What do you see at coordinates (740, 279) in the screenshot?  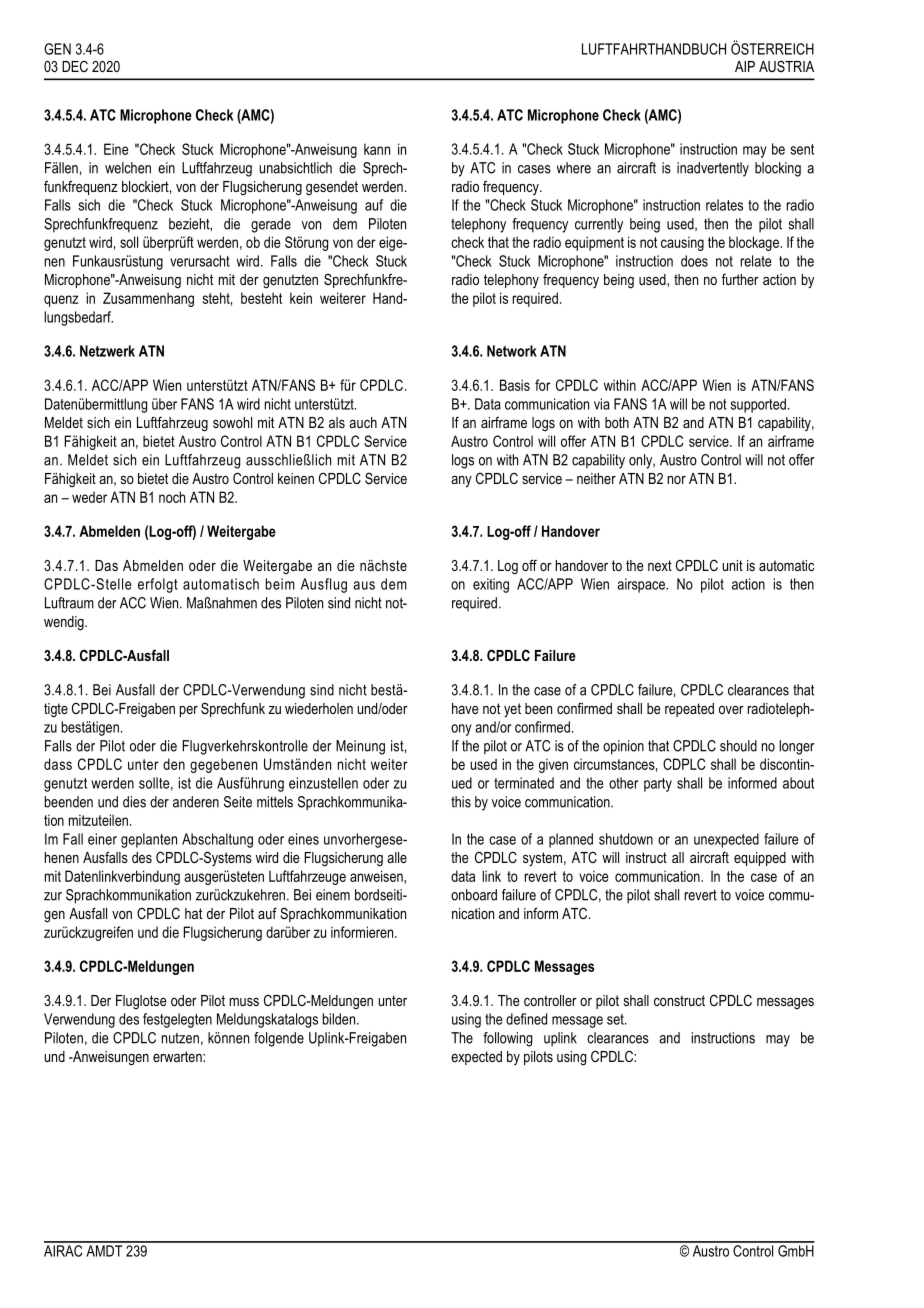 I see `further` at bounding box center [740, 279].
